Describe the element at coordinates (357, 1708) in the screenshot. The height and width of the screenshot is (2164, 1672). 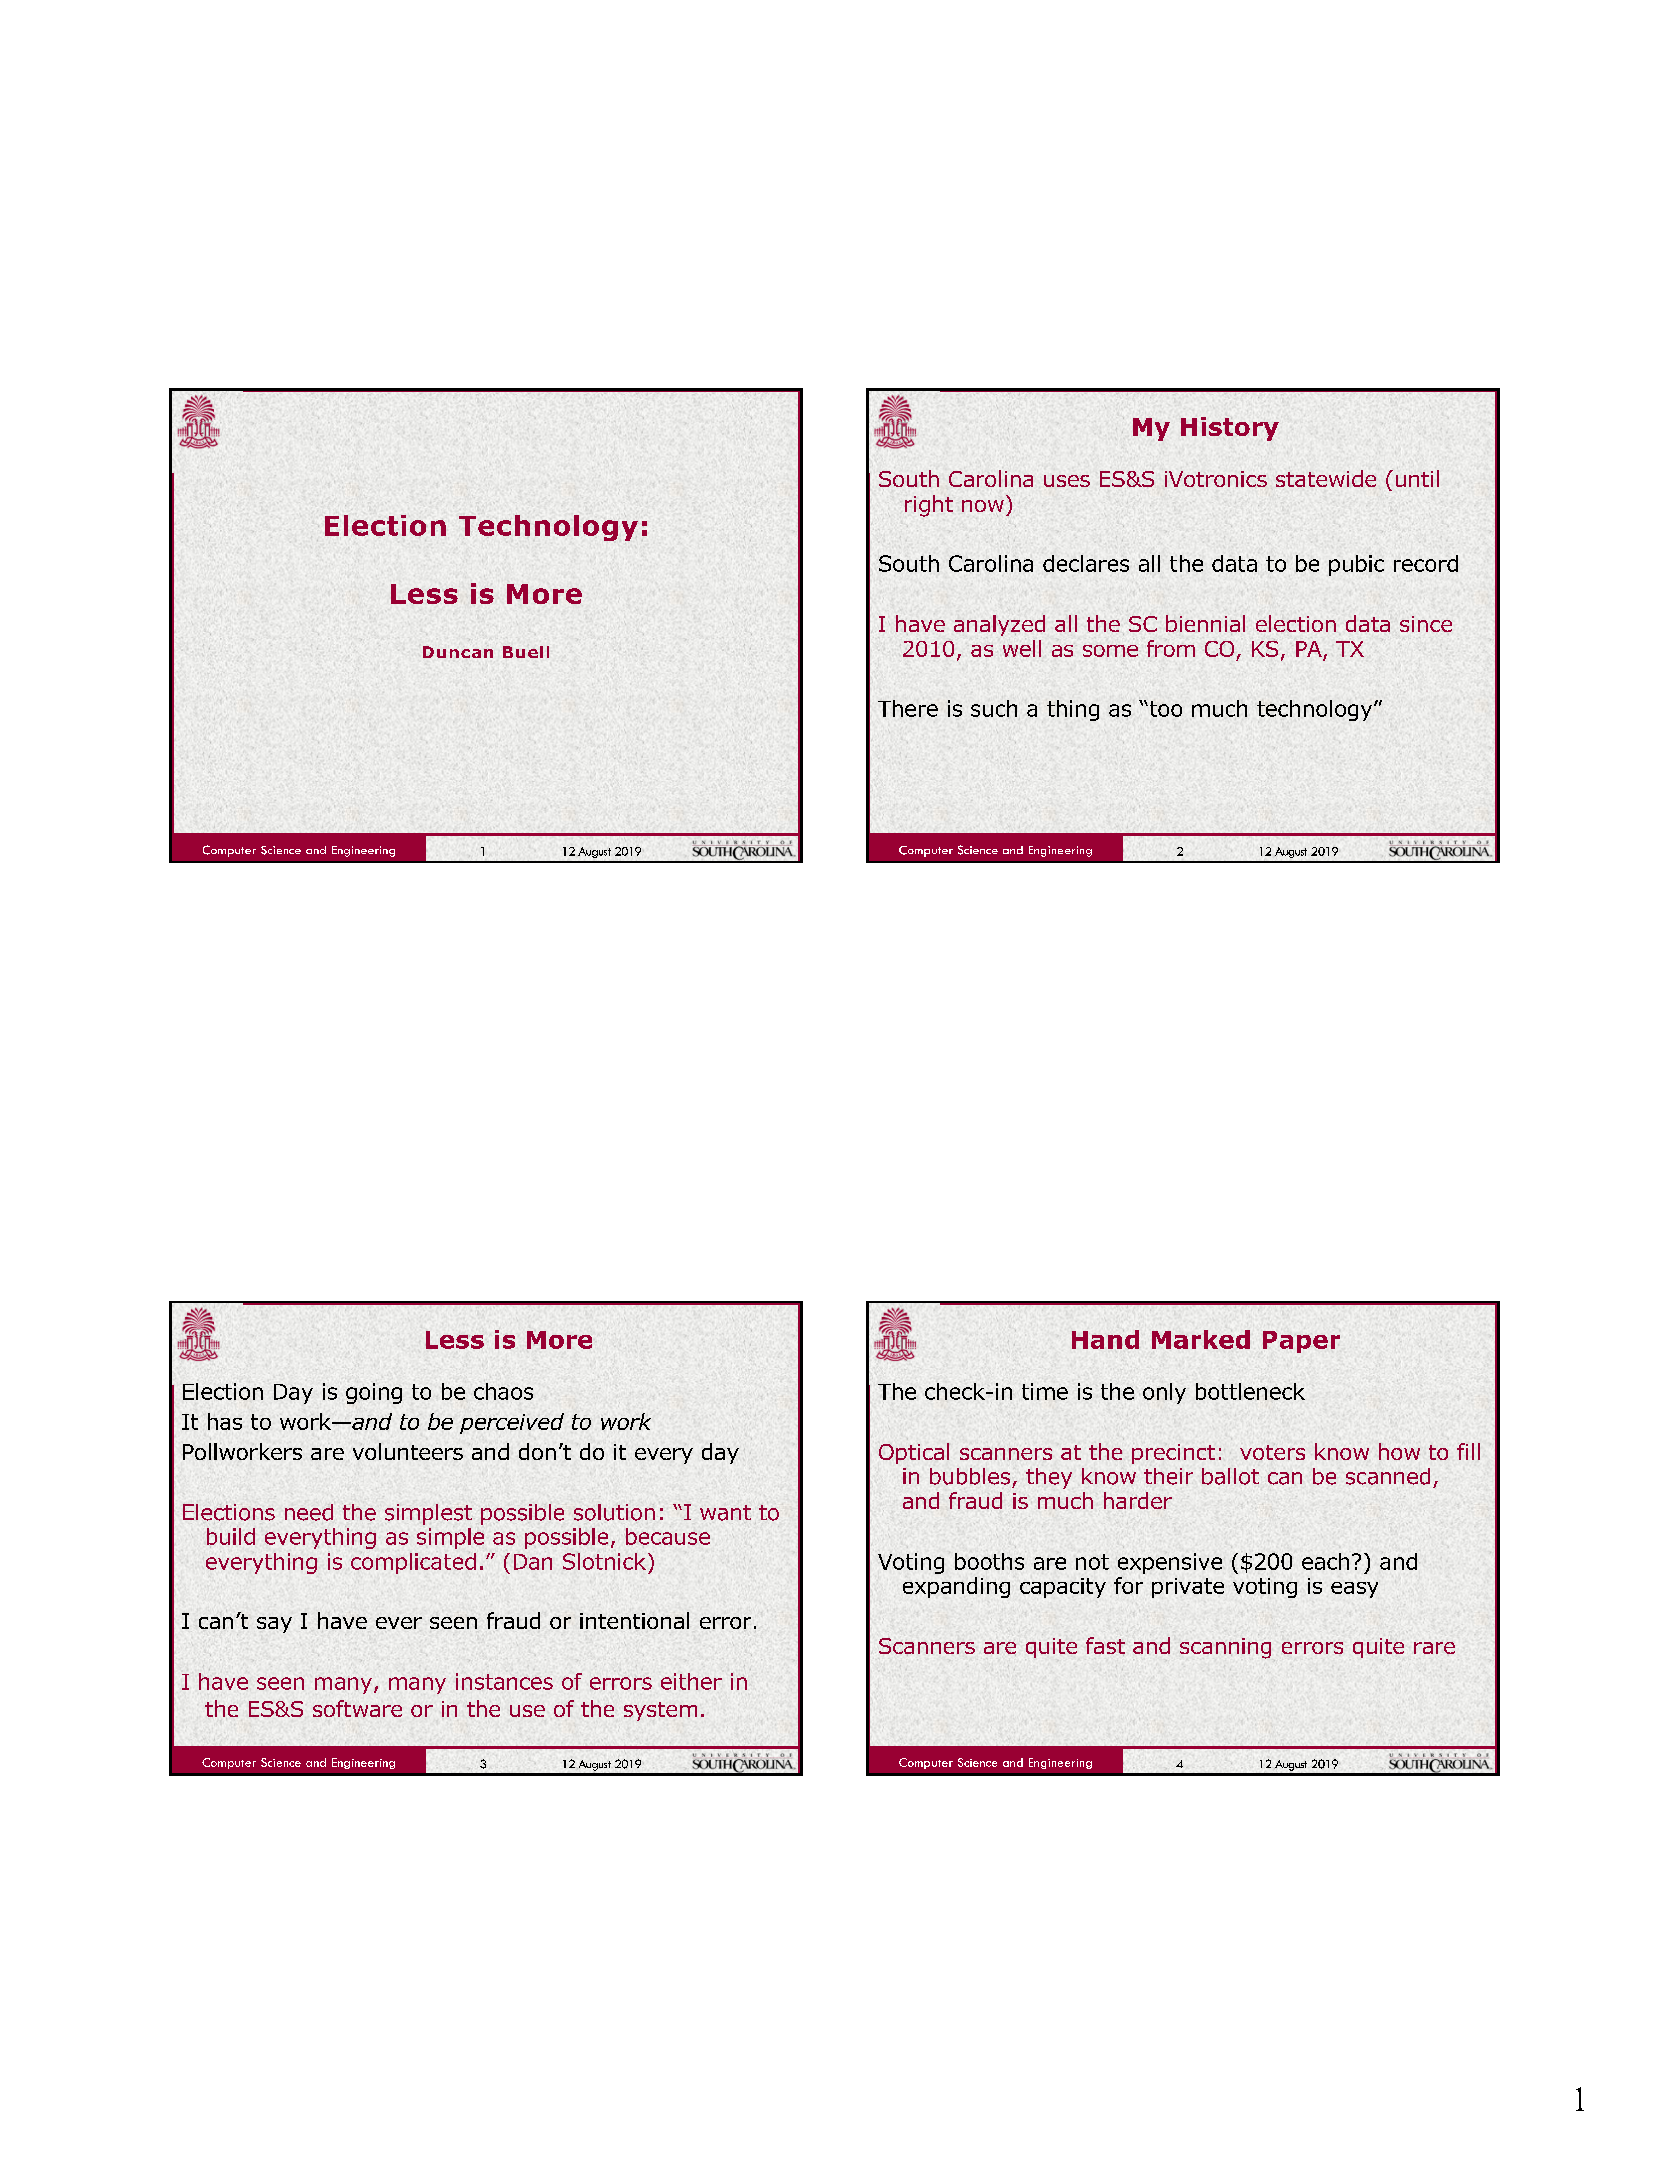
I see `software` at that location.
